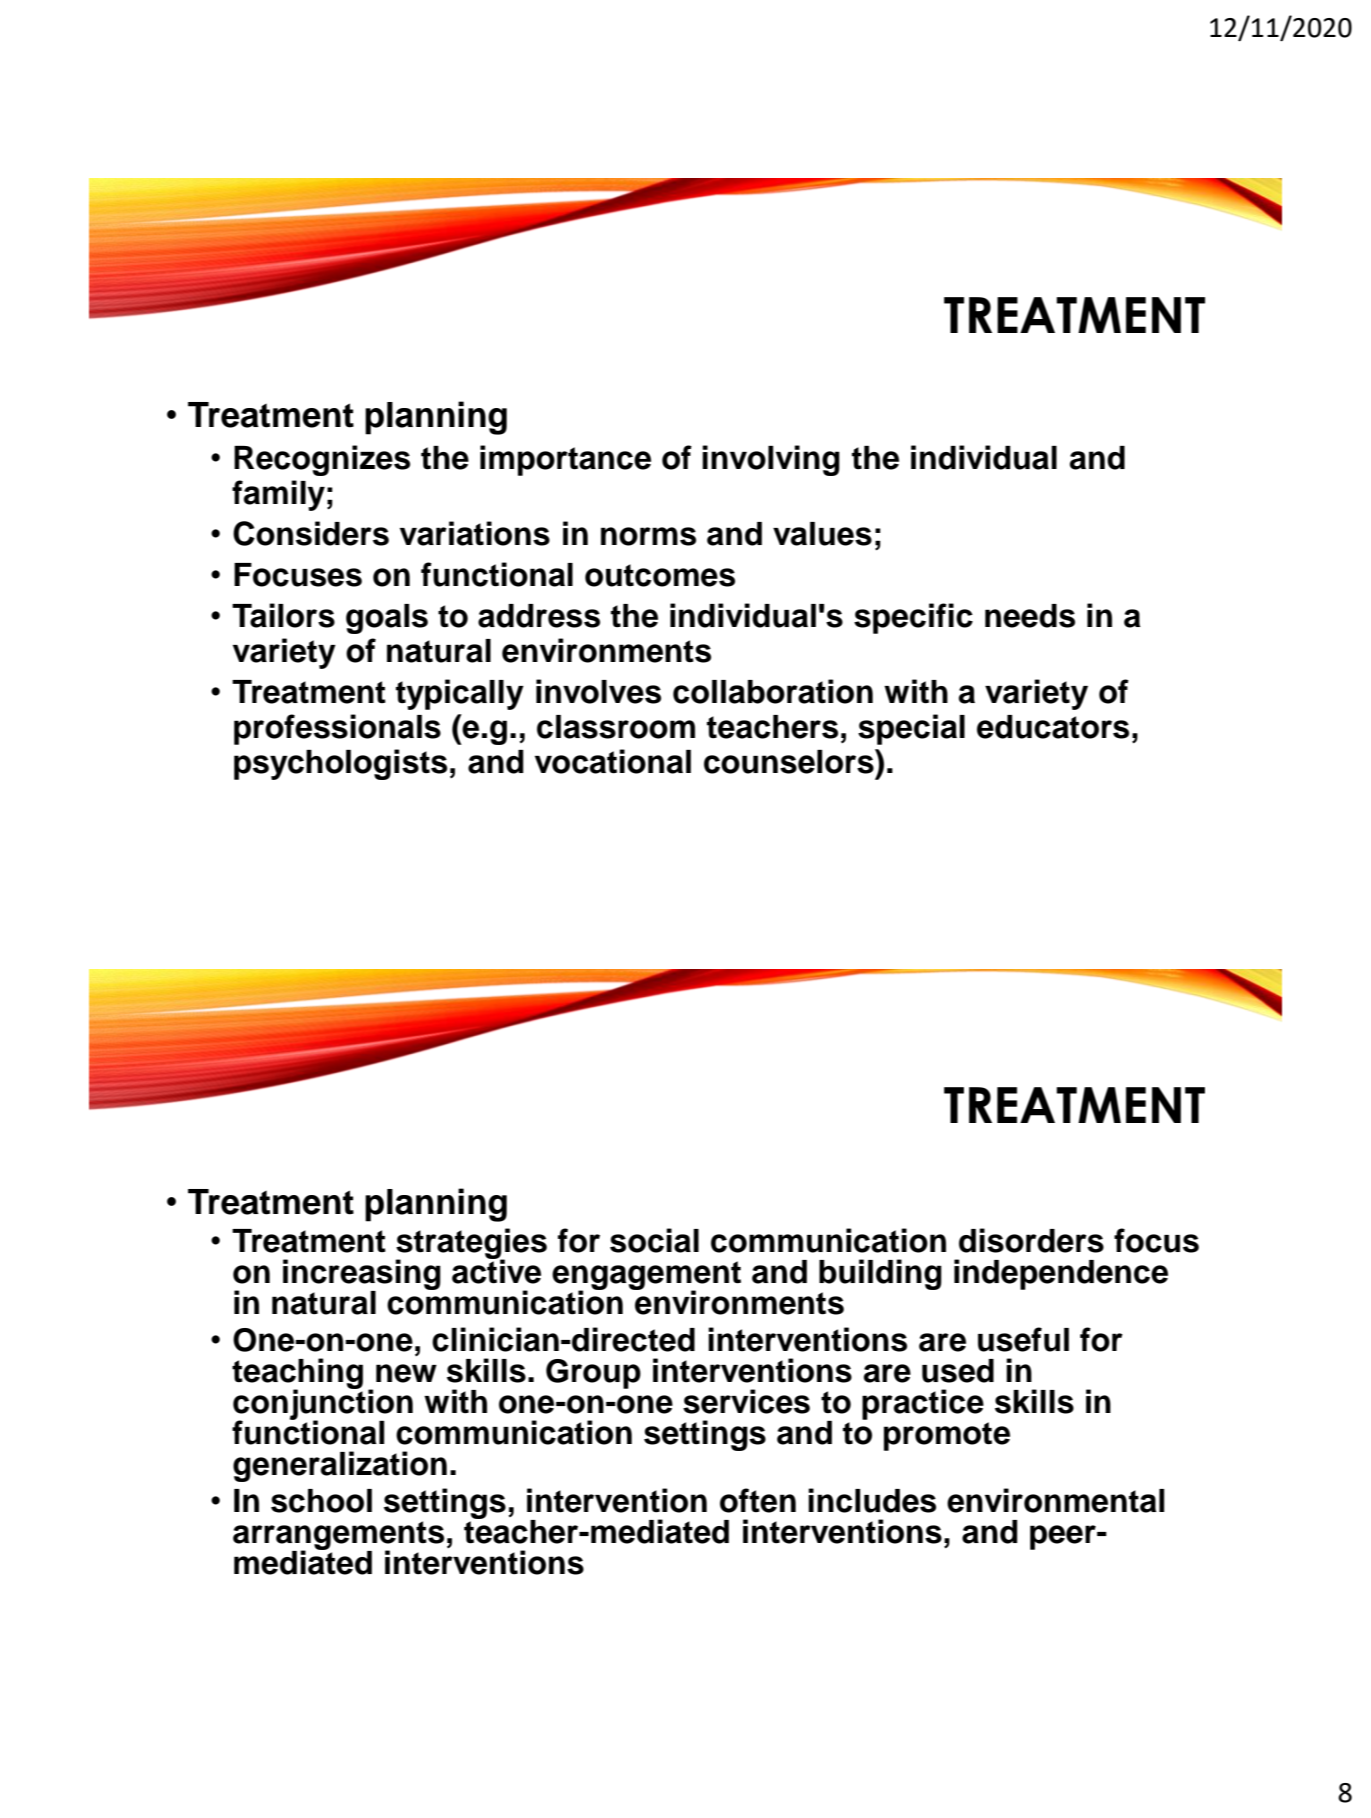 Image resolution: width=1371 pixels, height=1818 pixels. Describe the element at coordinates (758, 1500) in the page. I see `often` at that location.
